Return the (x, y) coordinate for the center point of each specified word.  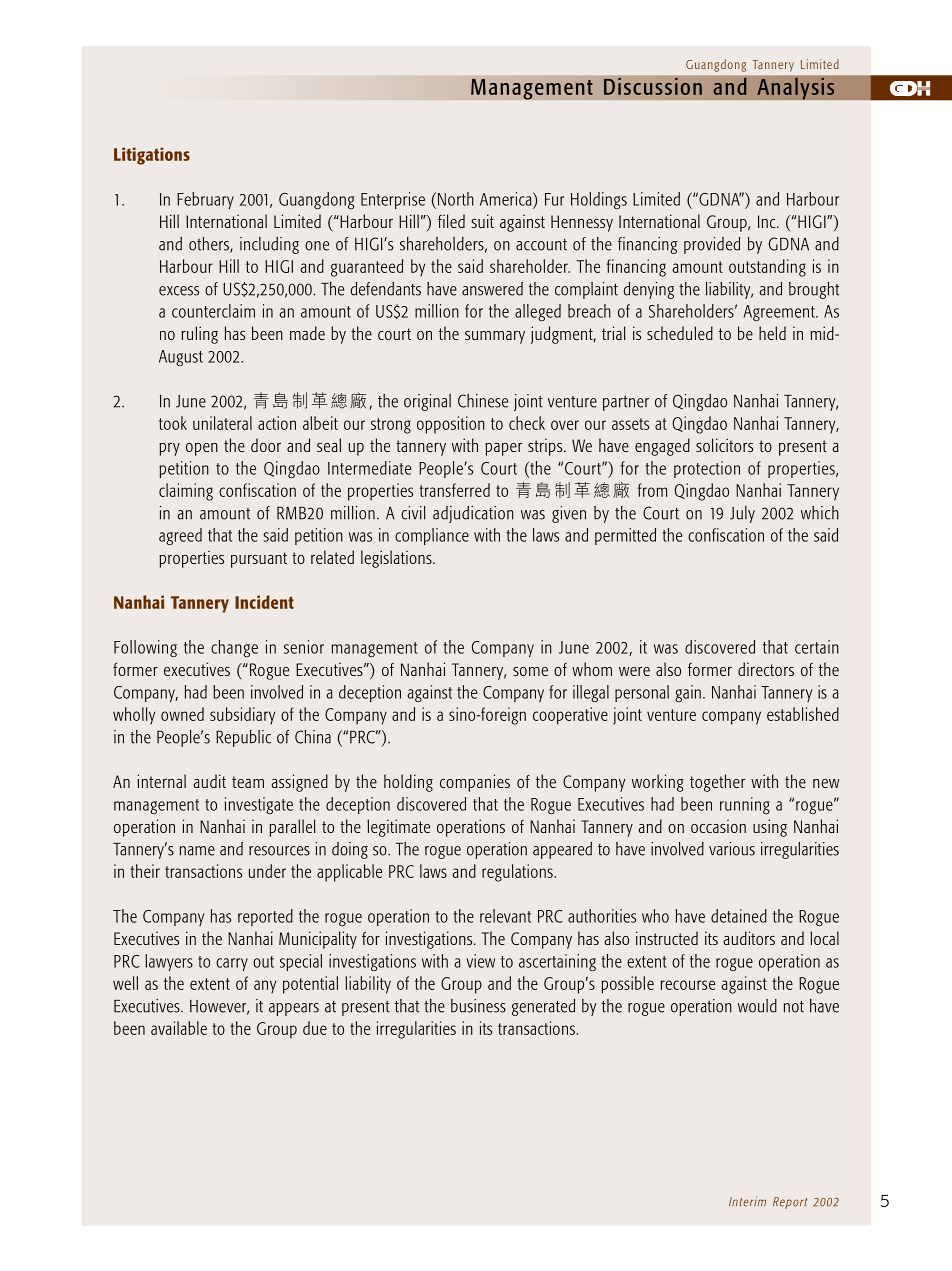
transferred (454, 490)
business (478, 1006)
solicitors (724, 445)
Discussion (653, 86)
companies (475, 783)
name (197, 851)
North (456, 199)
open (202, 449)
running (745, 805)
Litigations (152, 156)
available (179, 1028)
